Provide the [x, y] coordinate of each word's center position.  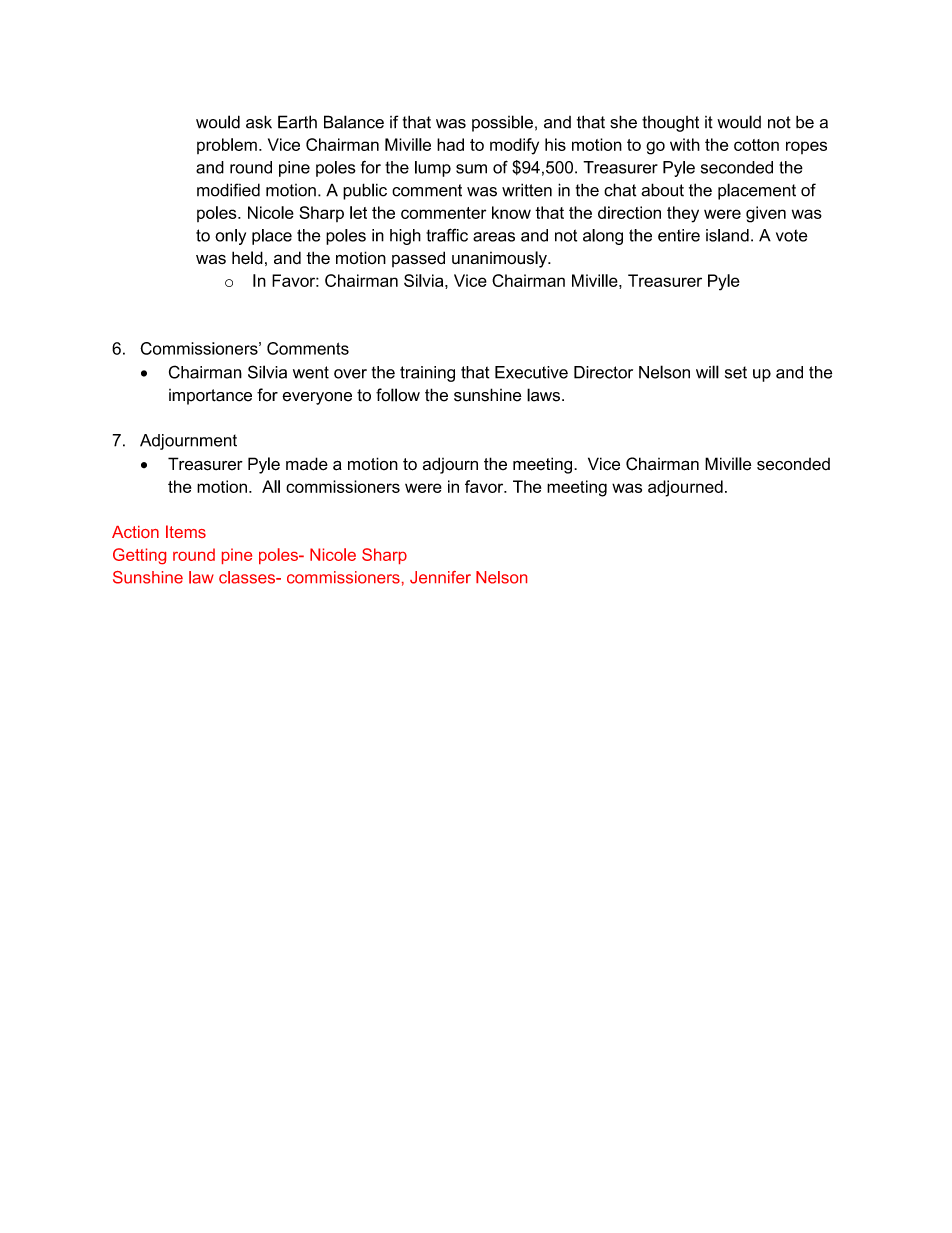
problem [227, 146]
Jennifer [440, 577]
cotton [756, 145]
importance [210, 397]
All [271, 486]
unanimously [500, 259]
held [247, 258]
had [450, 144]
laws [543, 395]
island [727, 235]
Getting [139, 556]
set [736, 372]
